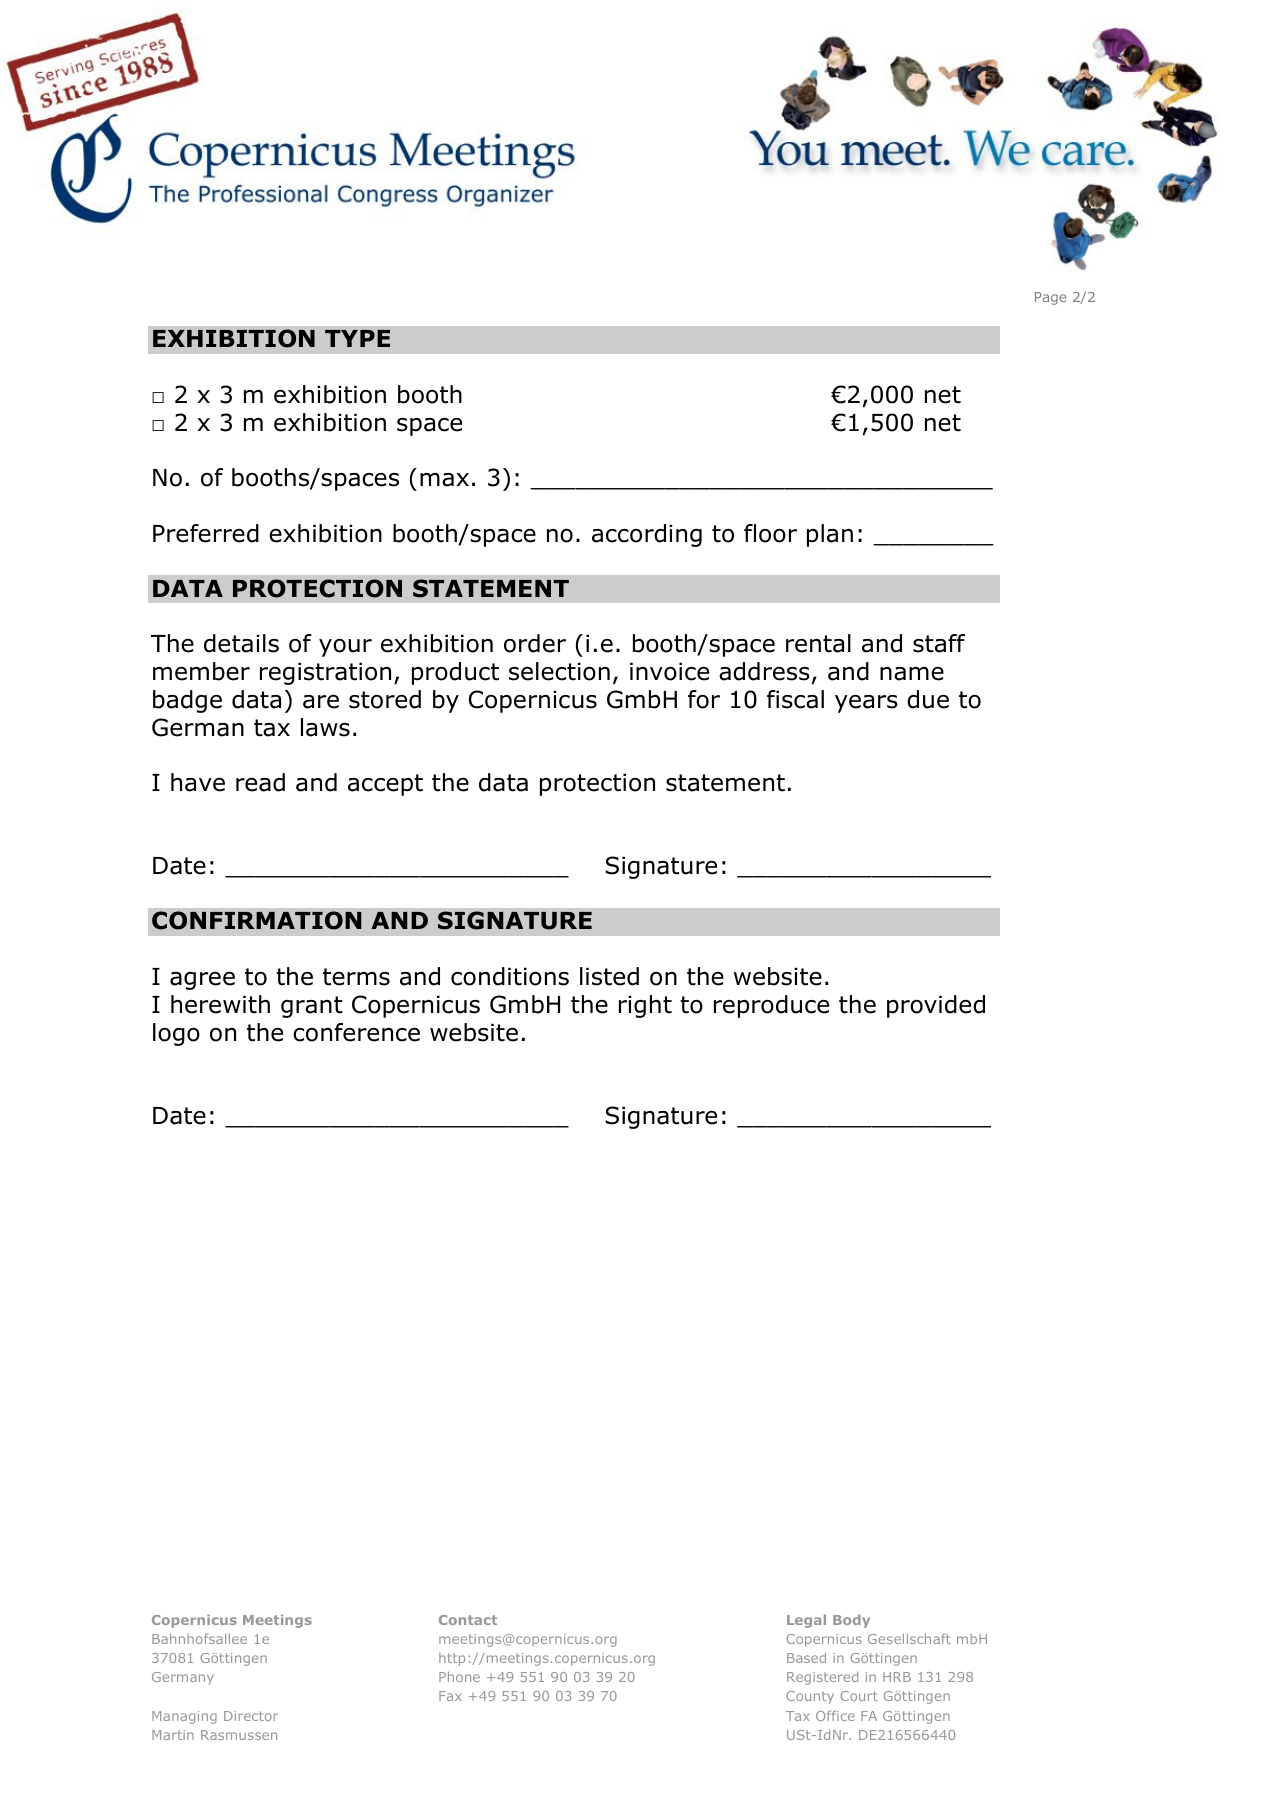  I want to click on due, so click(928, 699).
